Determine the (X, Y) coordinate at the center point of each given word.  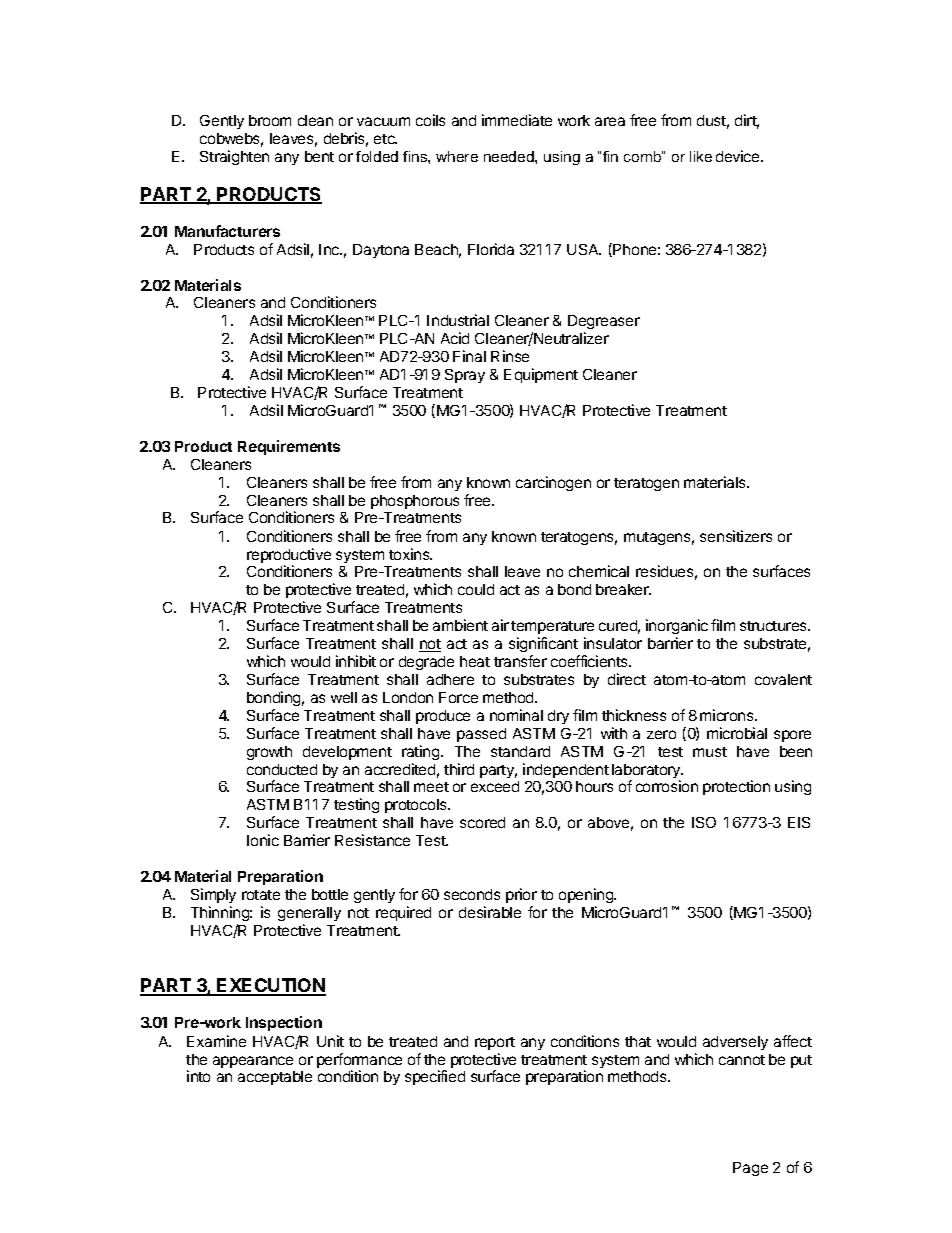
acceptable (275, 1078)
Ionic (263, 840)
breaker (623, 589)
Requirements (289, 447)
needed (510, 156)
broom (270, 120)
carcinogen (553, 483)
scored (482, 822)
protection (736, 787)
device (739, 156)
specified (435, 1077)
